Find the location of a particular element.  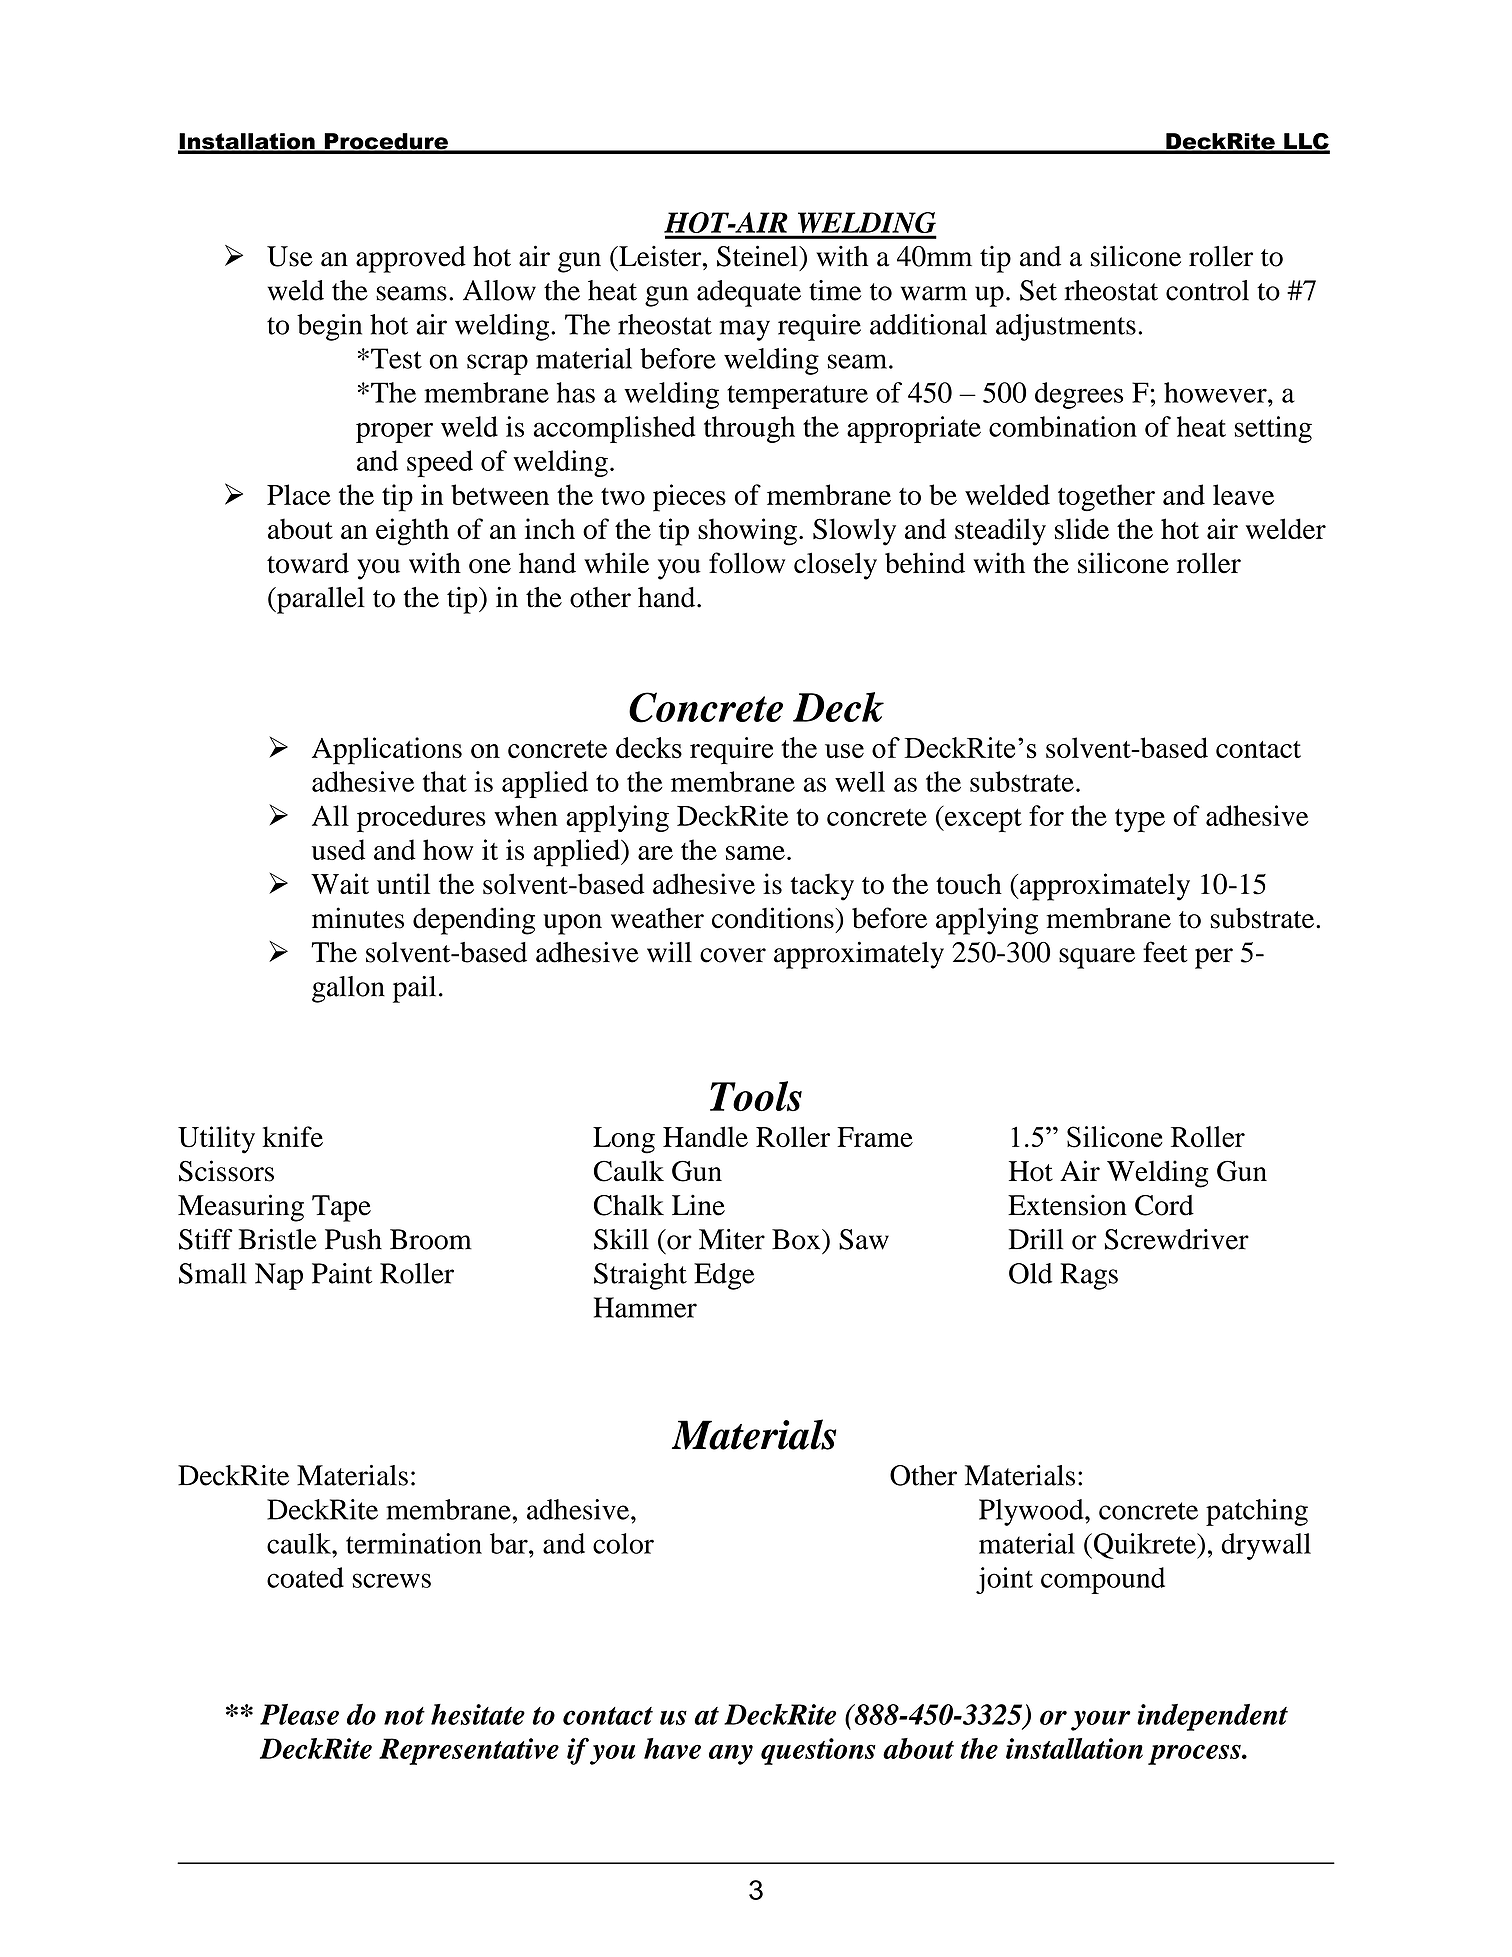

Please is located at coordinates (299, 1714).
